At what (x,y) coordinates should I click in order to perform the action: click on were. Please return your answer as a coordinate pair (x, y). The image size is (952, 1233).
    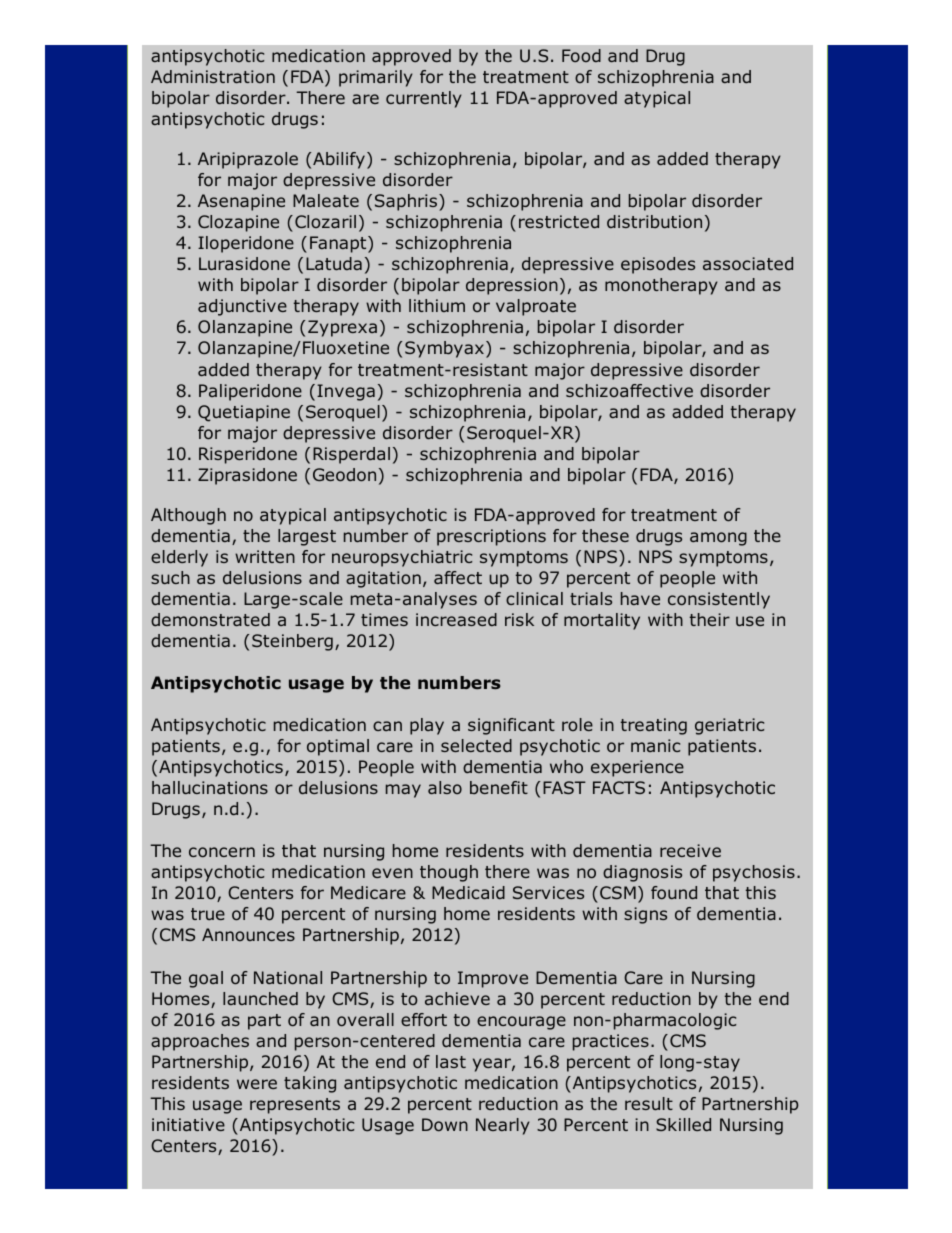
    Looking at the image, I should click on (257, 1084).
